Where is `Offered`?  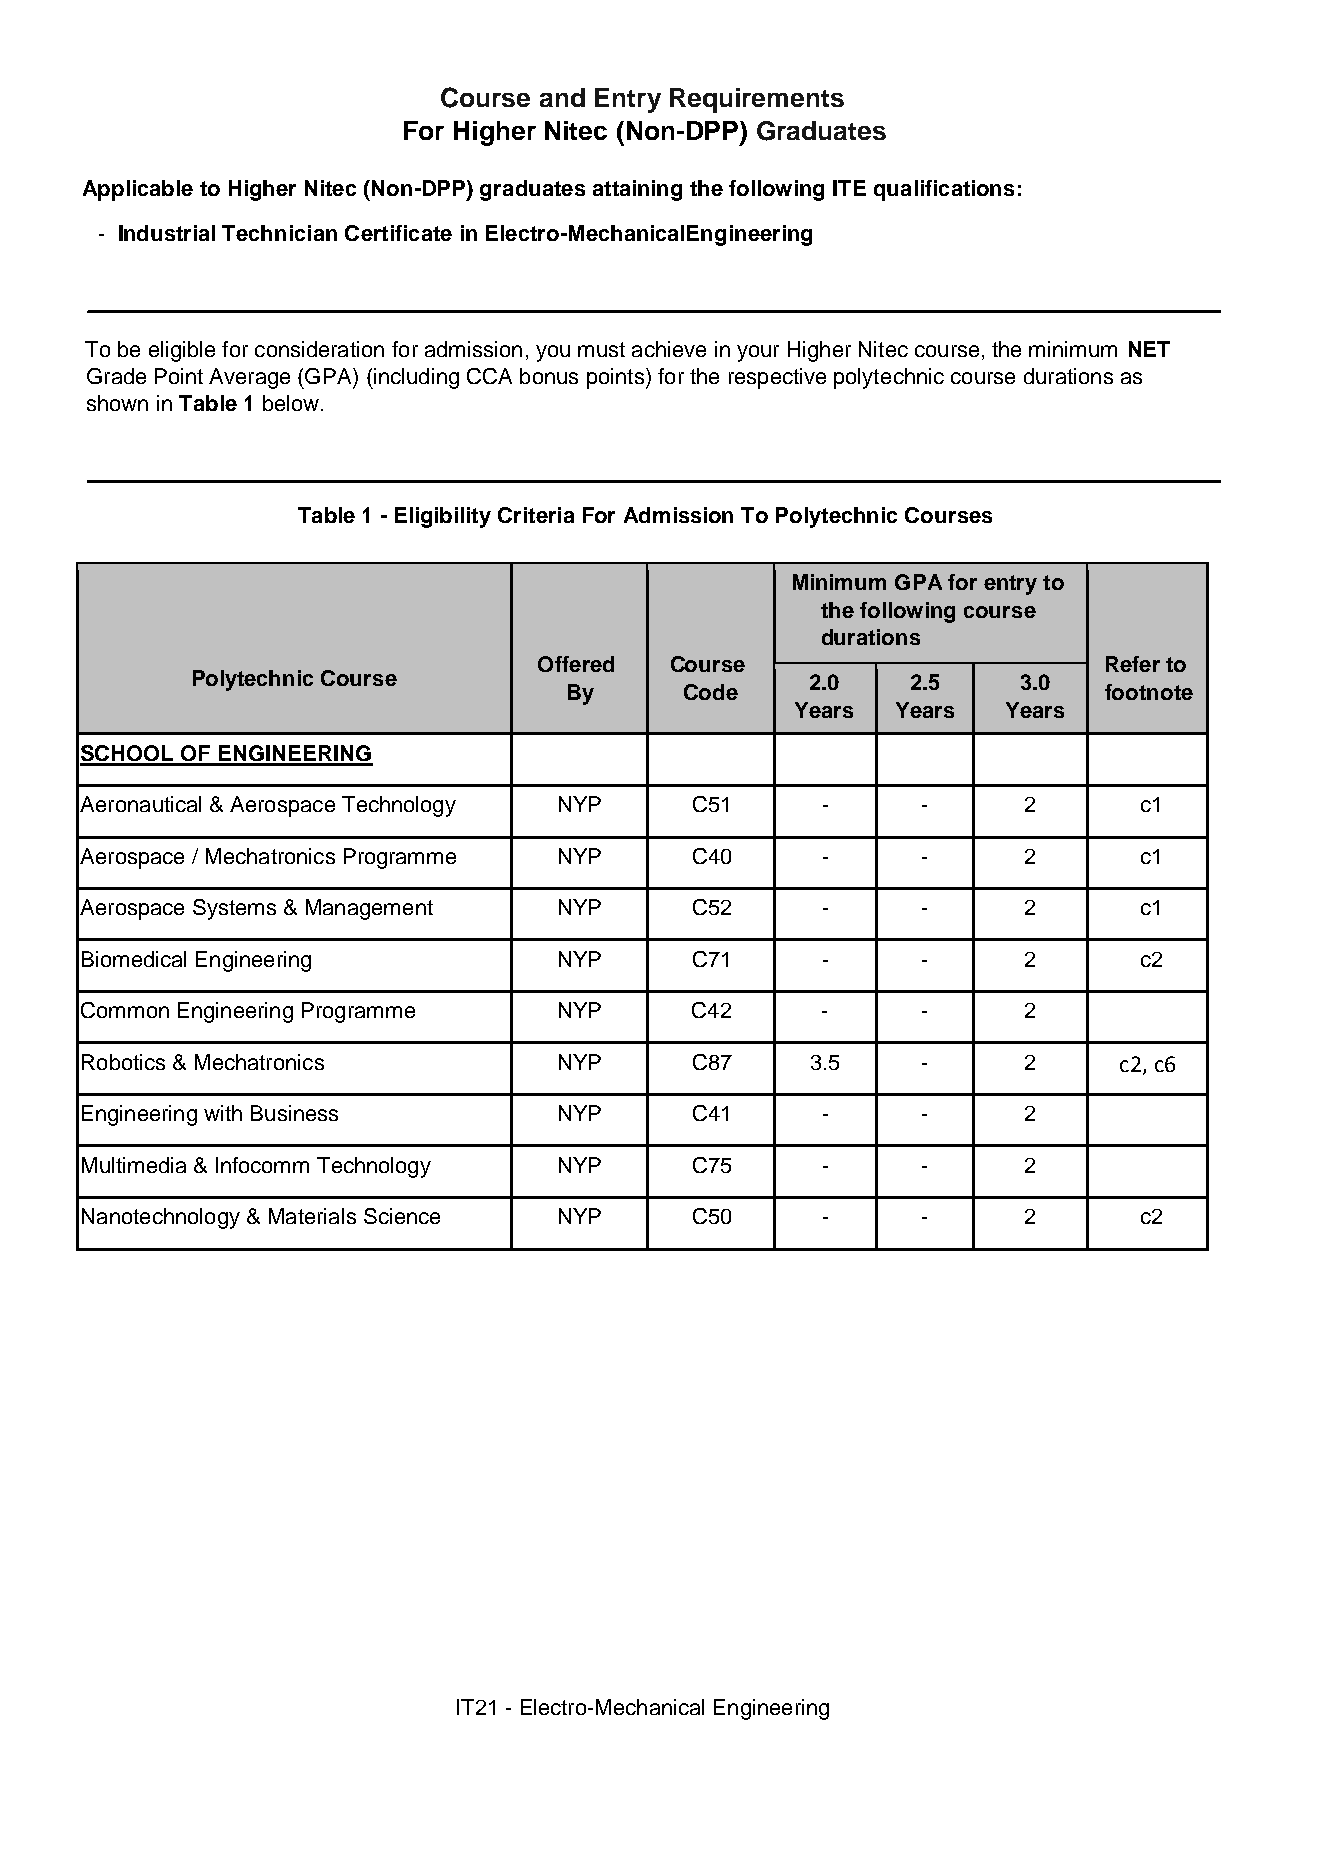 Offered is located at coordinates (576, 664).
